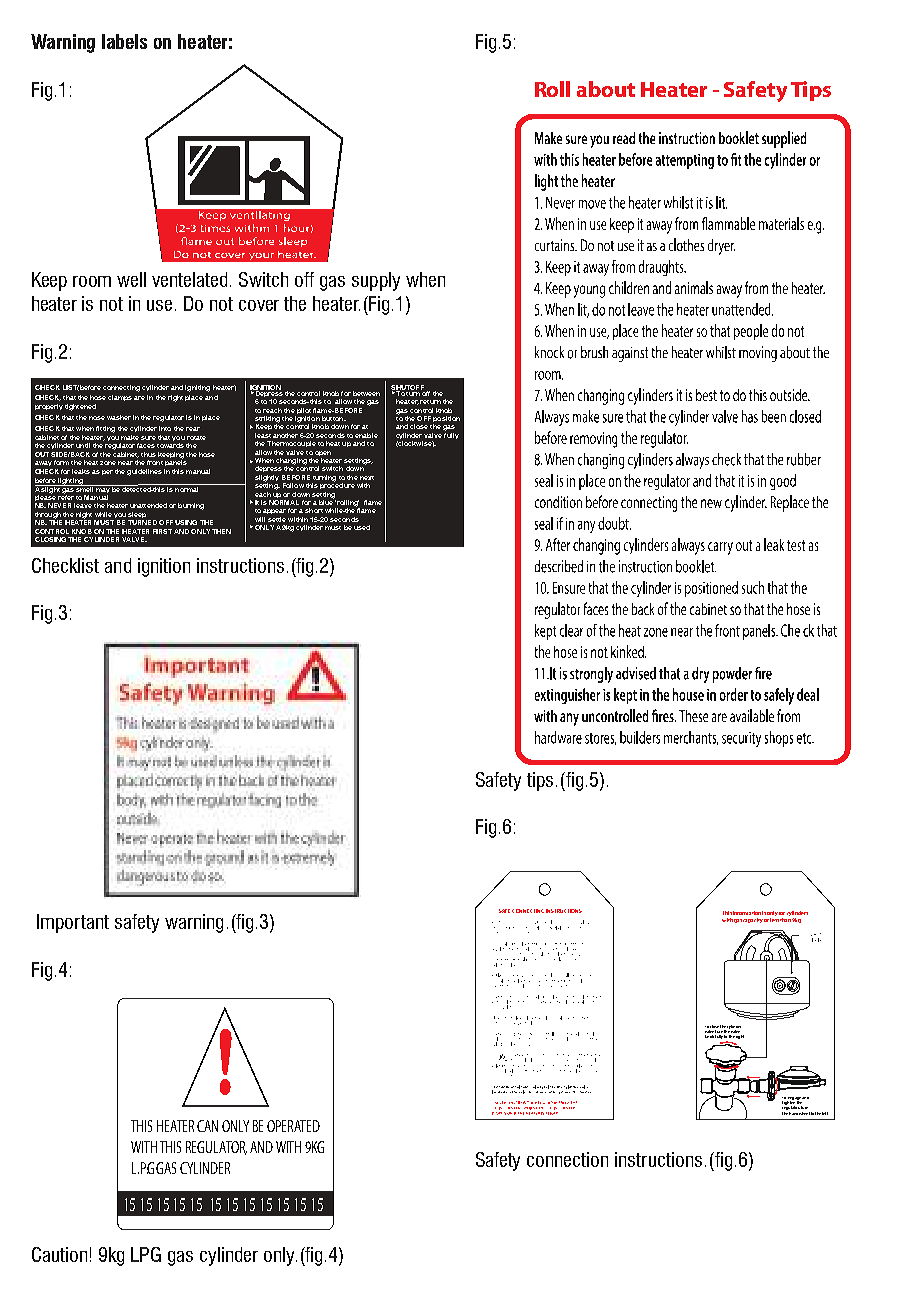 This screenshot has height=1311, width=924. I want to click on labels, so click(124, 41).
